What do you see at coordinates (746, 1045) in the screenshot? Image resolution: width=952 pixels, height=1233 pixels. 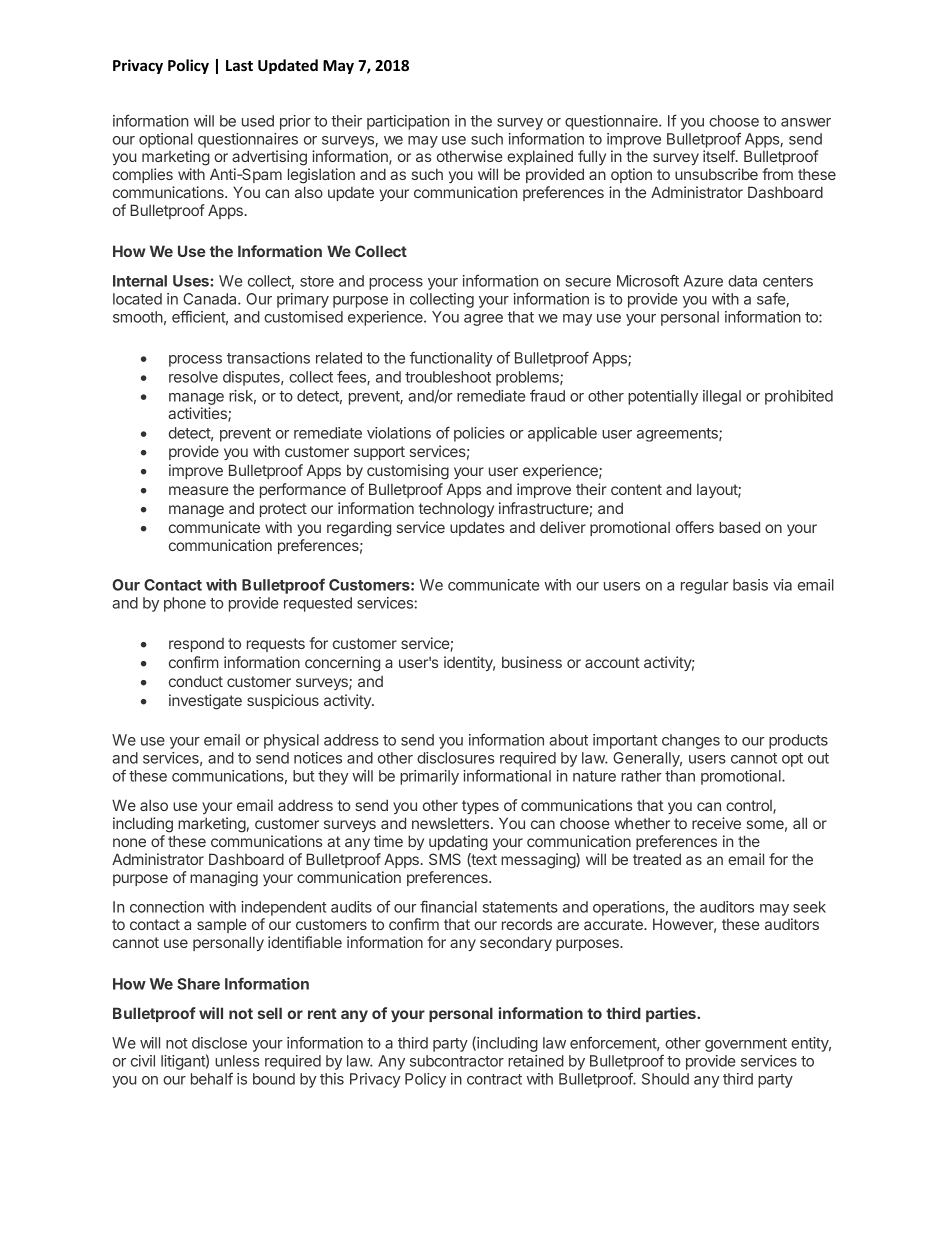 I see `government` at bounding box center [746, 1045].
